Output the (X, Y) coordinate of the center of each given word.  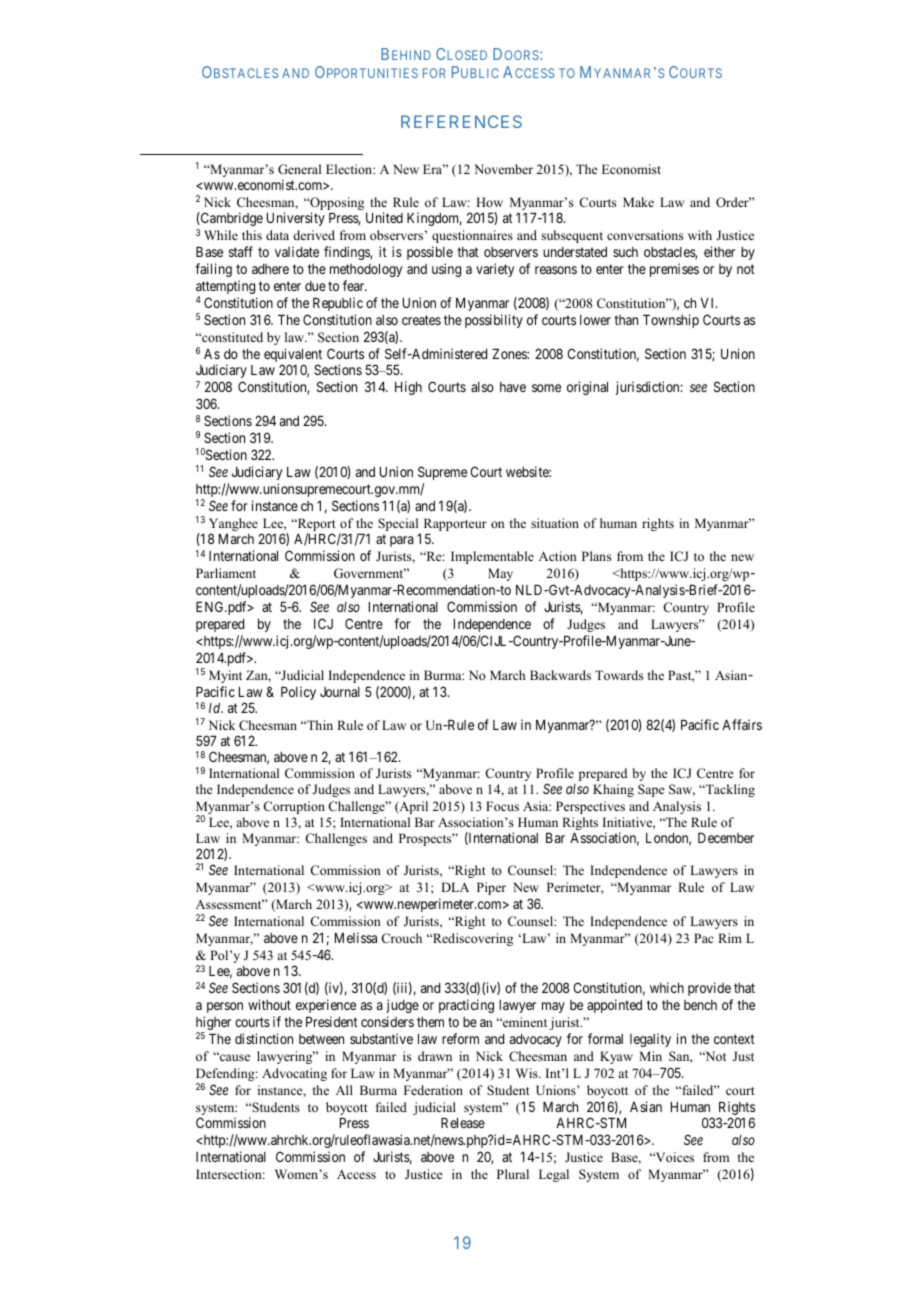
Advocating (294, 1074)
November (503, 169)
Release (463, 1123)
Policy (298, 693)
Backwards (560, 675)
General (299, 169)
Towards (619, 675)
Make (638, 202)
